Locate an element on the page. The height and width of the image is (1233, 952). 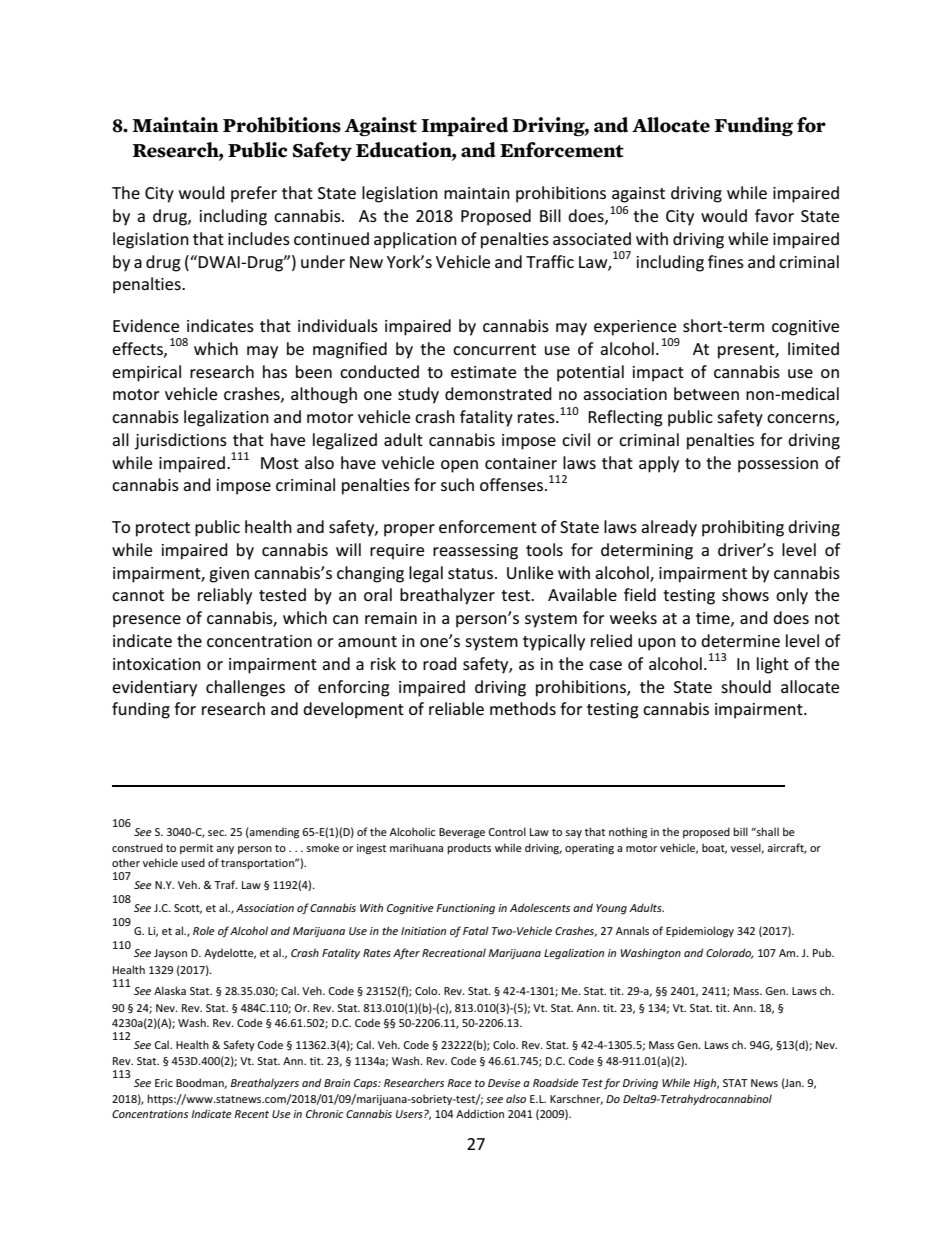
Eric is located at coordinates (164, 1083).
